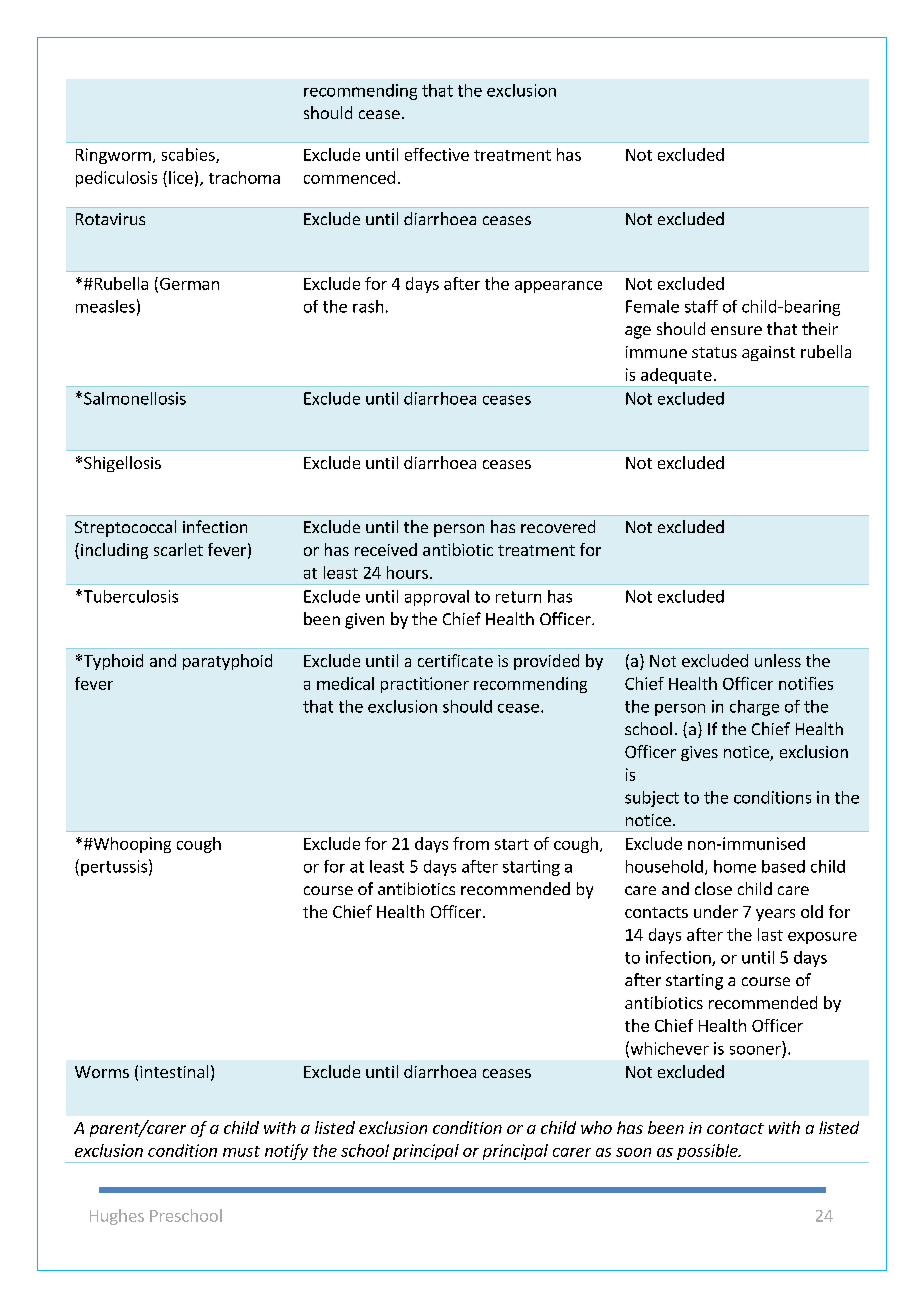 The width and height of the image is (924, 1308). Describe the element at coordinates (181, 177) in the image. I see `lice` at that location.
